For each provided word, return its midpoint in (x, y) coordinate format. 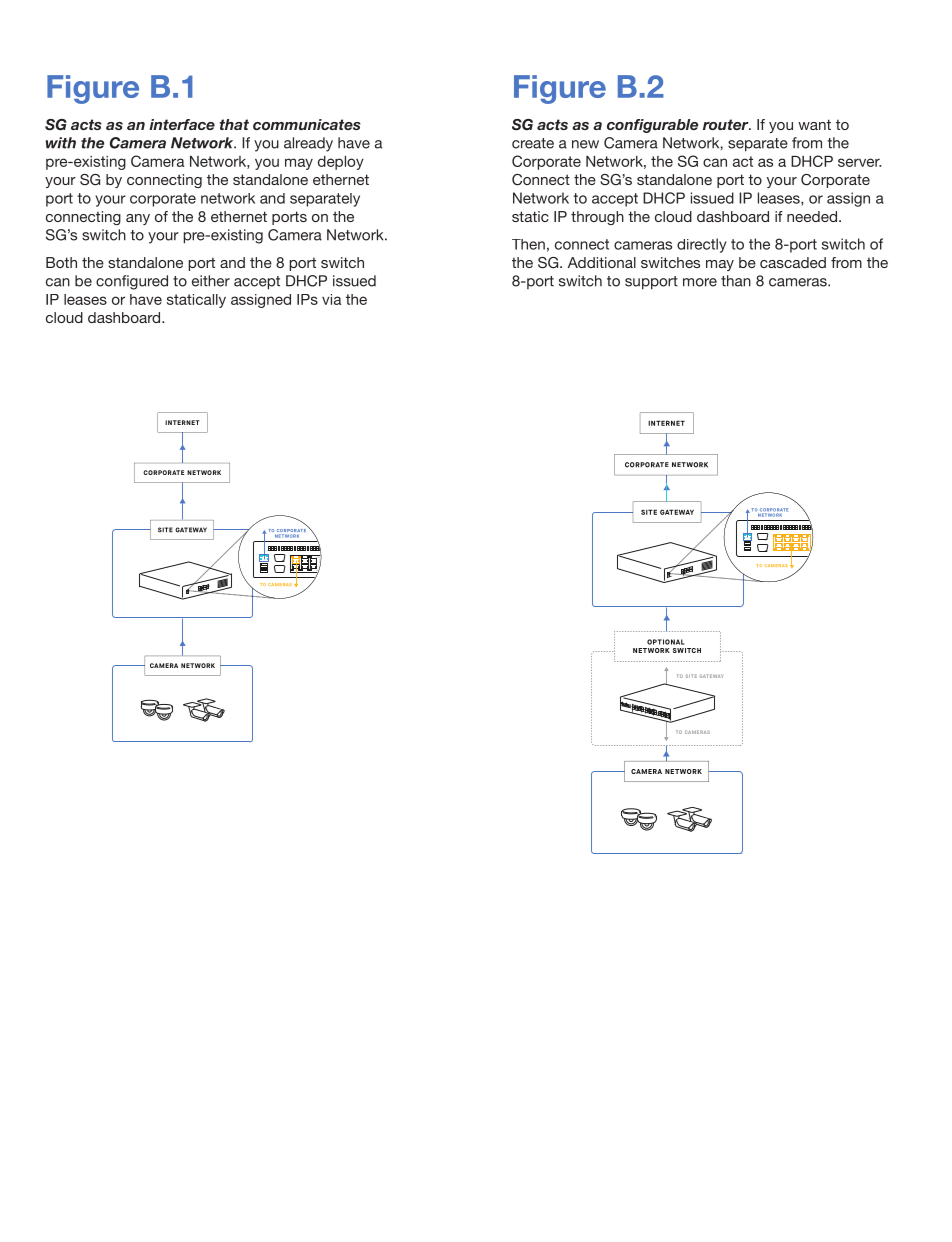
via (331, 299)
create (533, 143)
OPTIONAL (665, 642)
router (727, 124)
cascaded (793, 262)
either (211, 281)
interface (182, 124)
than (736, 281)
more (700, 282)
